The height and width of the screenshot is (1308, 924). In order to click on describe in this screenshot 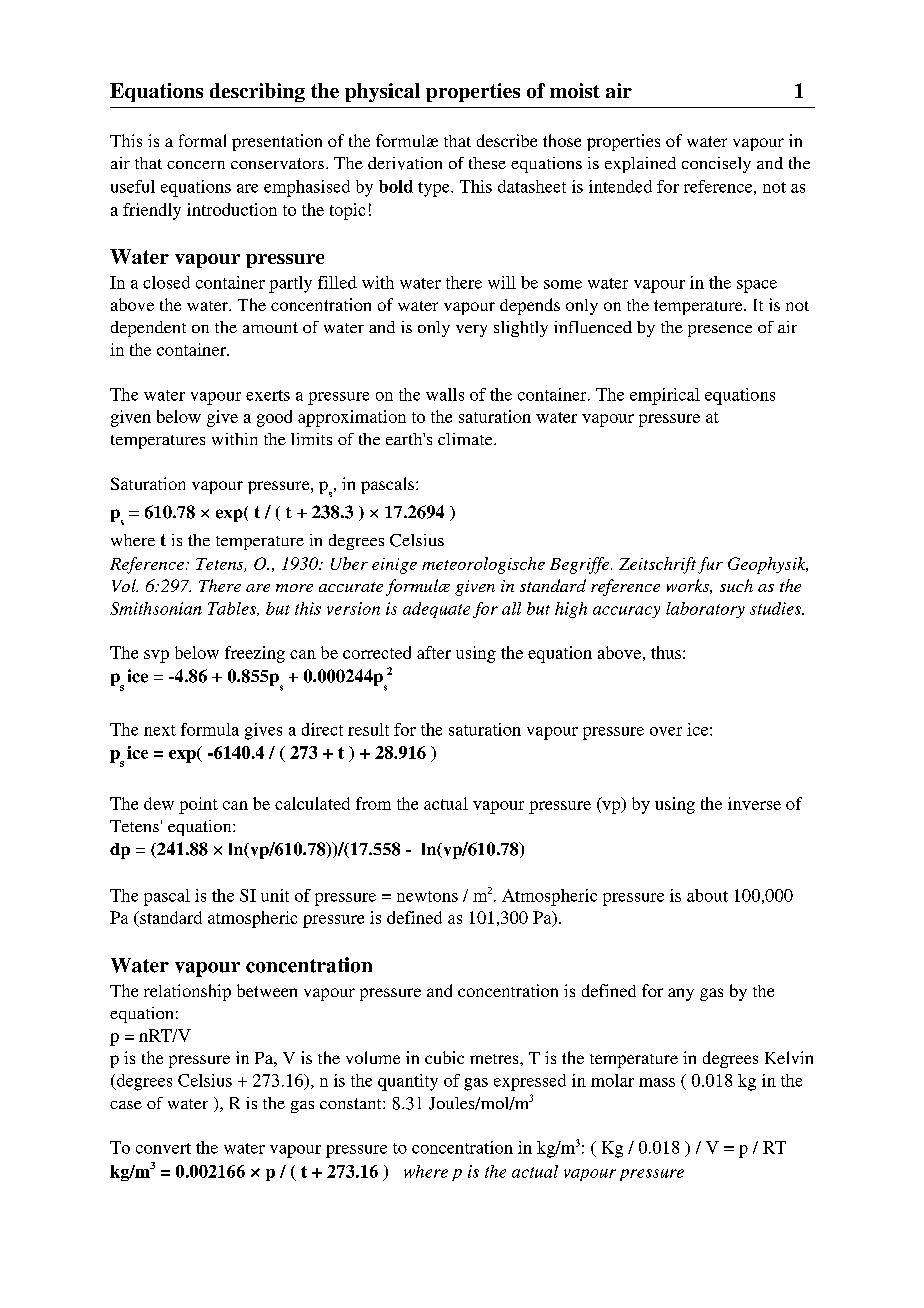, I will do `click(507, 140)`.
